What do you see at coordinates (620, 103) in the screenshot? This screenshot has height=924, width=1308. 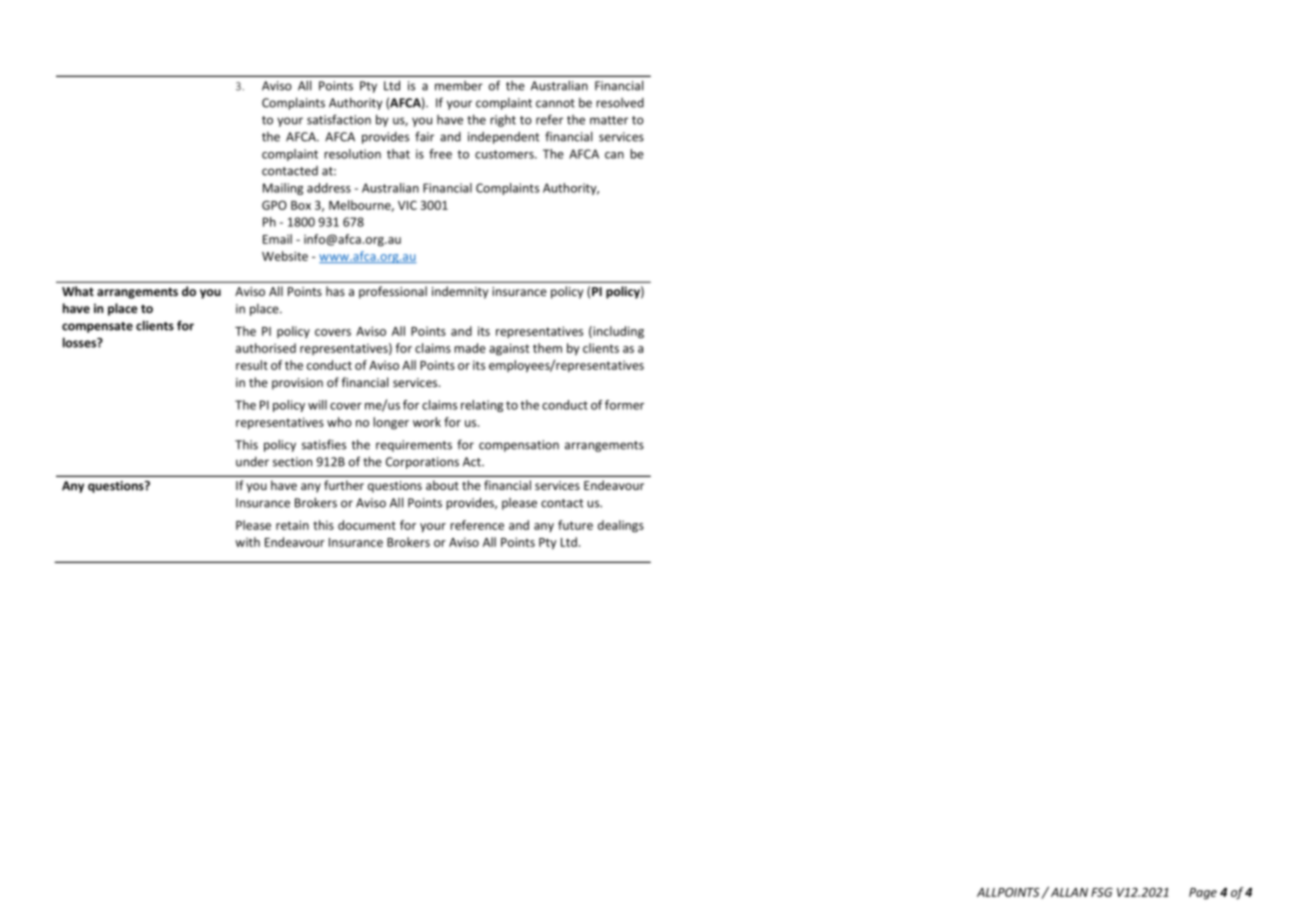 I see `resolved` at bounding box center [620, 103].
